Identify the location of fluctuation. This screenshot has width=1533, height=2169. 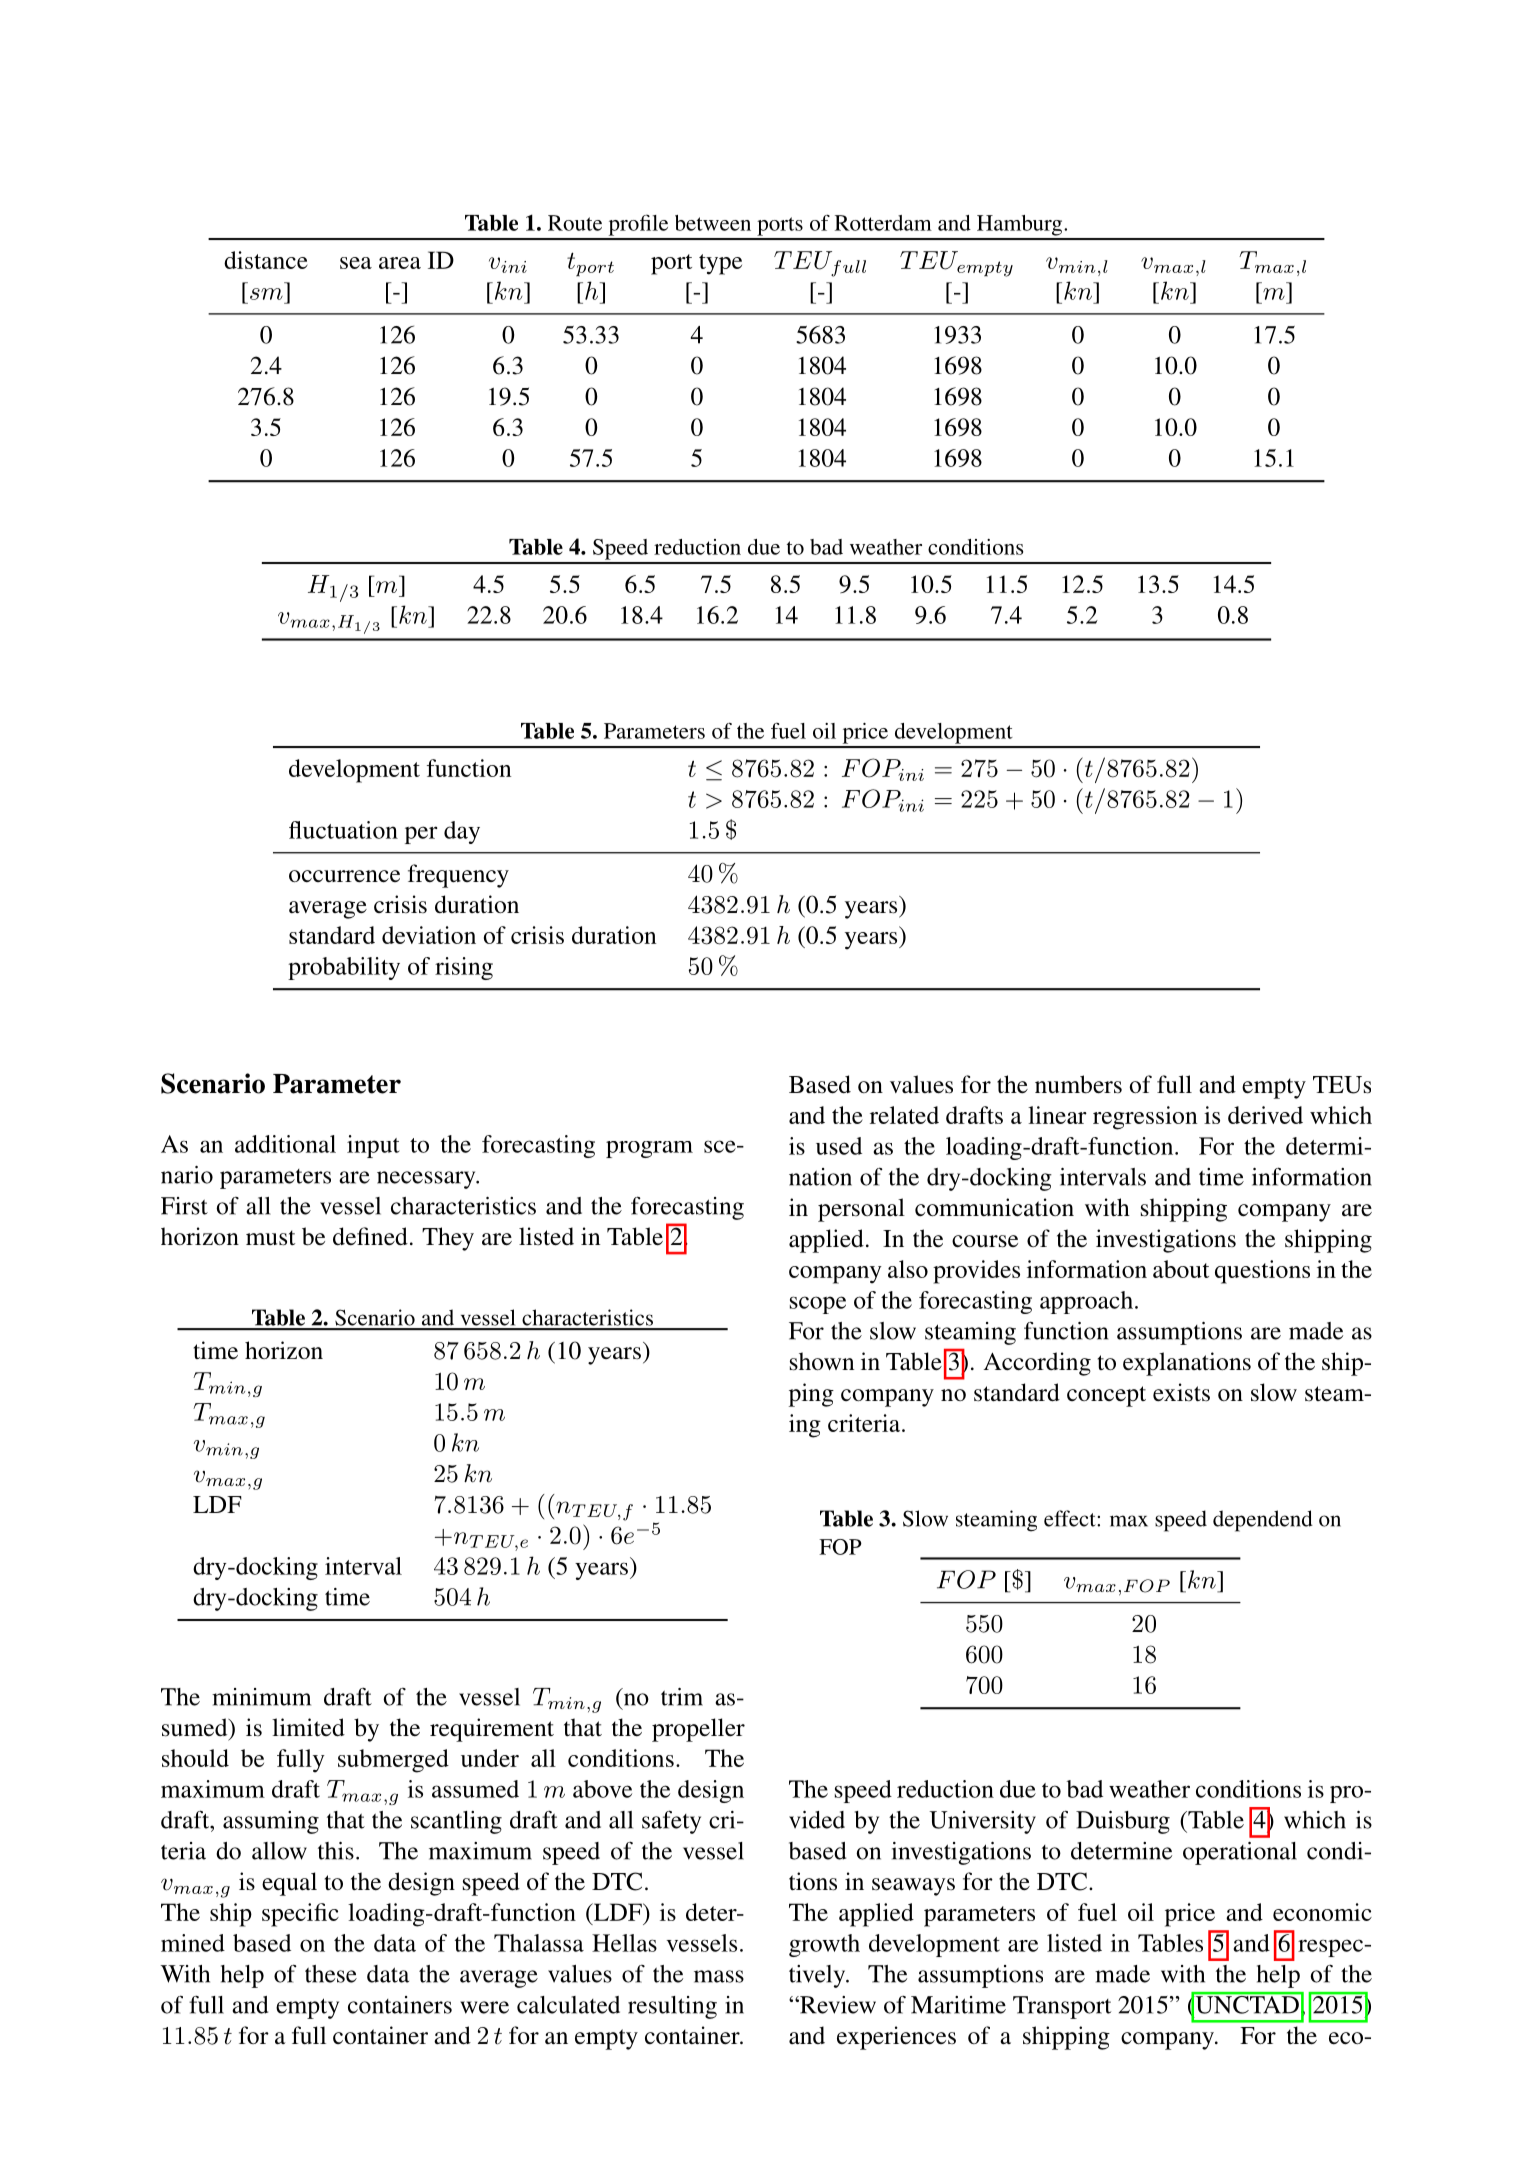
(343, 830).
